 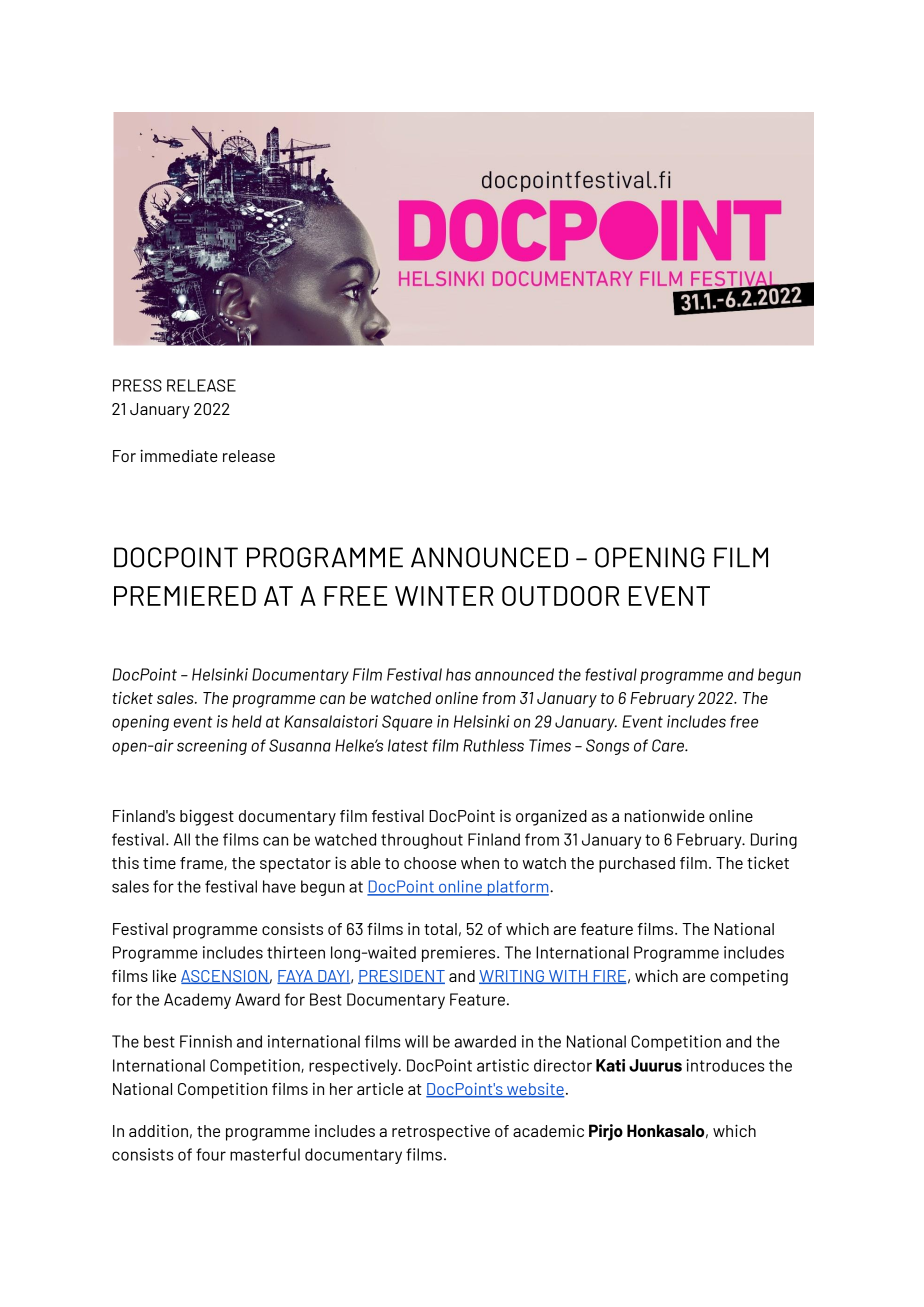 I want to click on PRESS, so click(x=137, y=385).
